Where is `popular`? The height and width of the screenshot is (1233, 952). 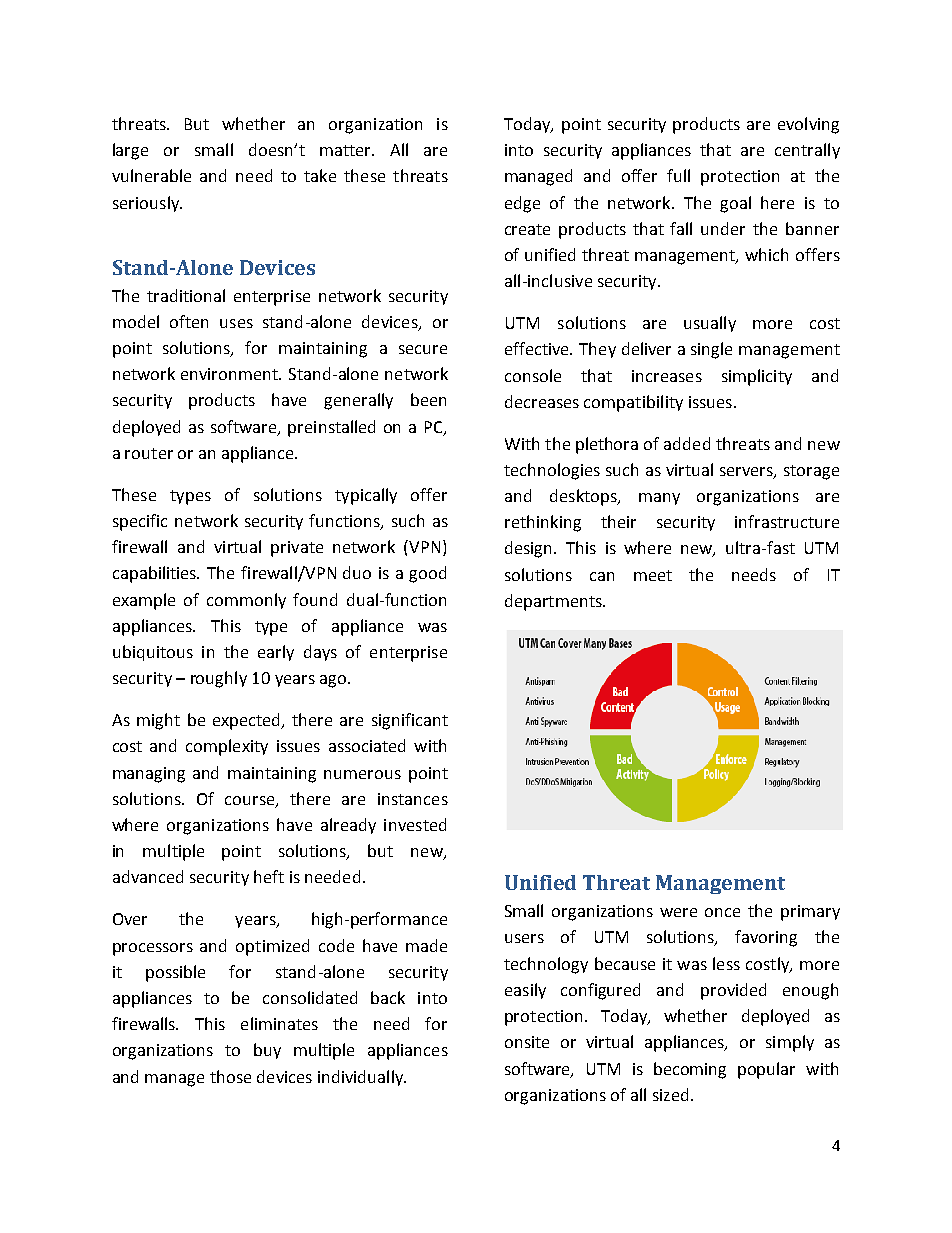 popular is located at coordinates (766, 1070).
